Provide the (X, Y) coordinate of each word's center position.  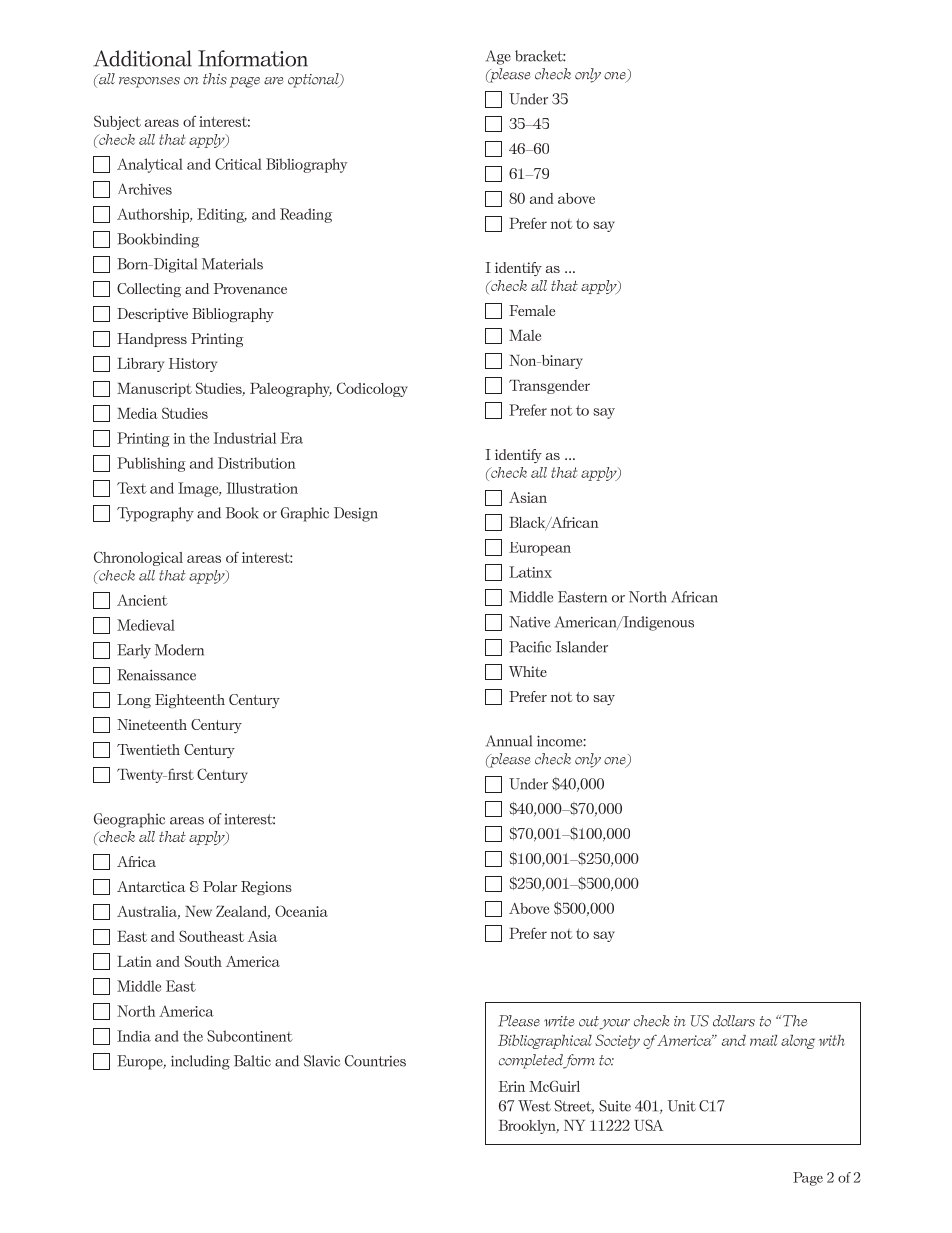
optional (314, 80)
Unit (682, 1106)
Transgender (549, 387)
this (215, 79)
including (200, 1062)
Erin (512, 1086)
